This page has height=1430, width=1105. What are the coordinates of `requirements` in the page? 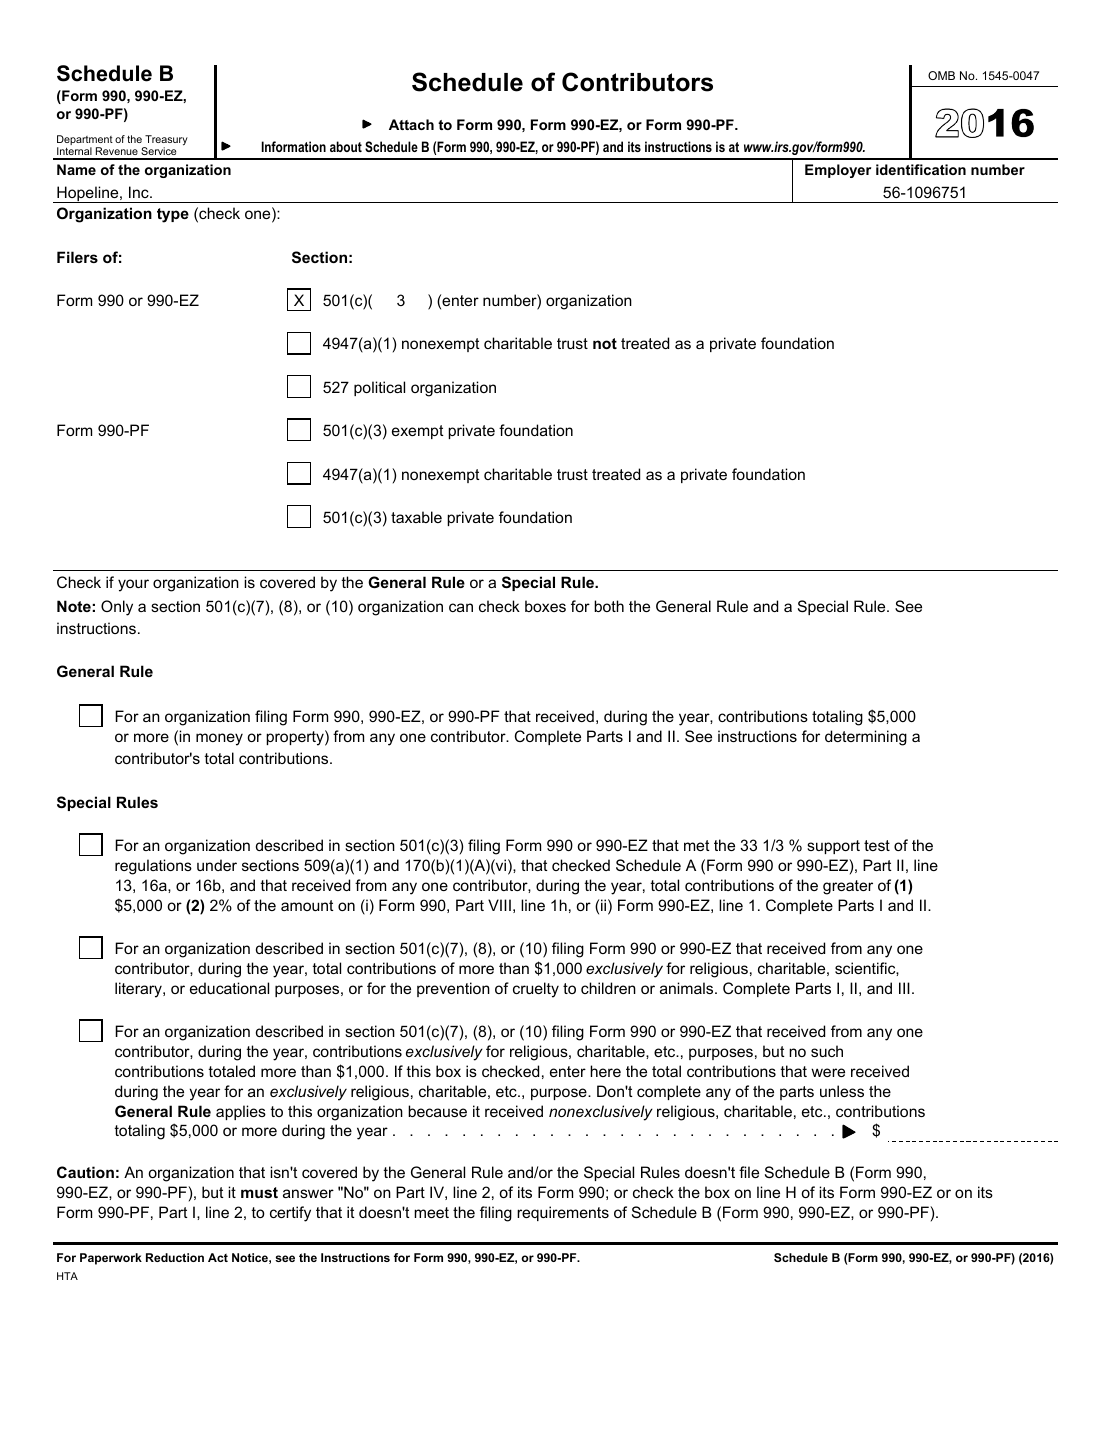 It's located at (563, 1213).
